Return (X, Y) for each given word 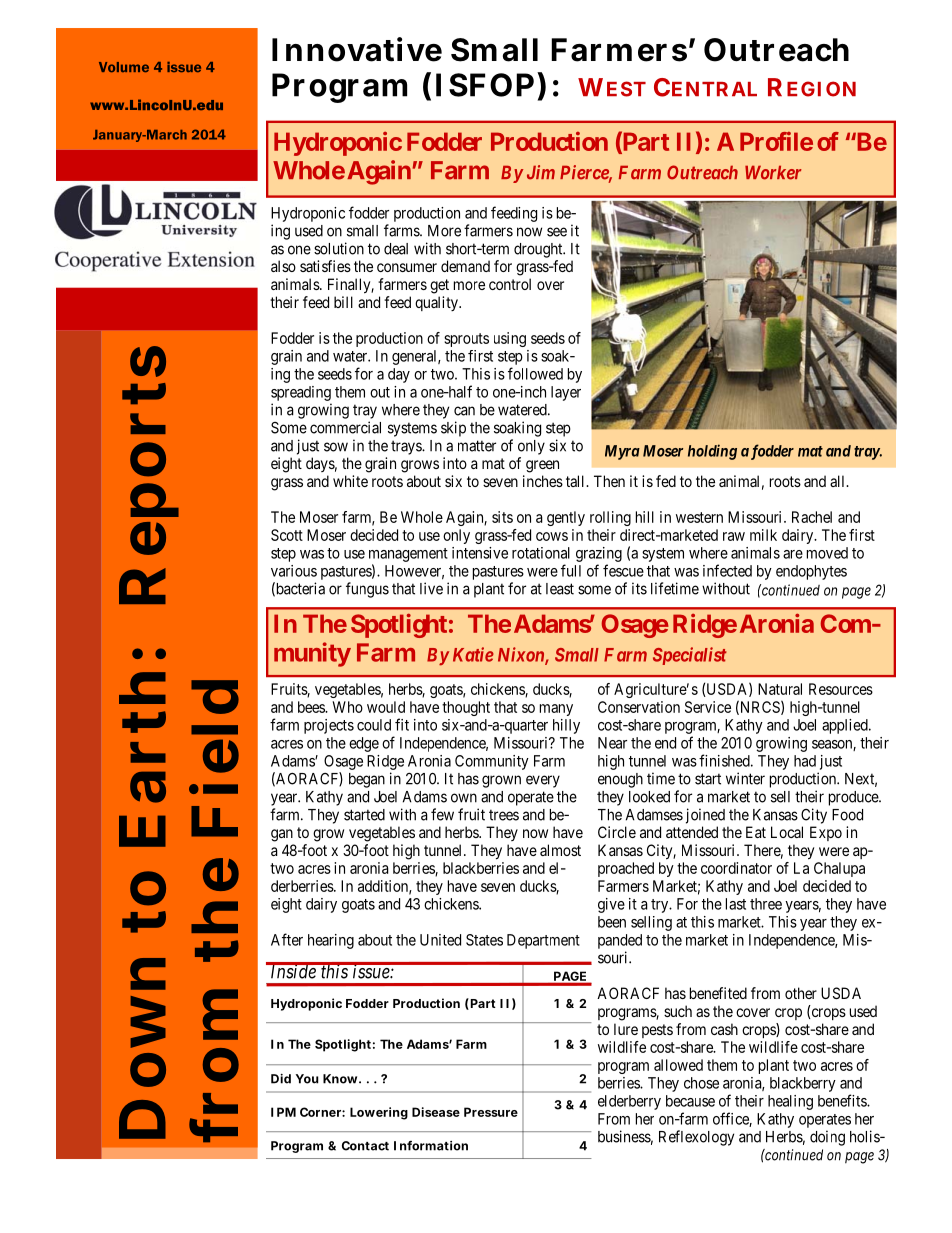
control (510, 284)
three (766, 904)
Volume (124, 67)
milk (763, 535)
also (283, 266)
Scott (287, 535)
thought (466, 708)
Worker (773, 173)
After (287, 939)
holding (712, 452)
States (484, 940)
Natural (780, 689)
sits (502, 517)
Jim (541, 172)
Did (281, 1079)
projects (329, 726)
